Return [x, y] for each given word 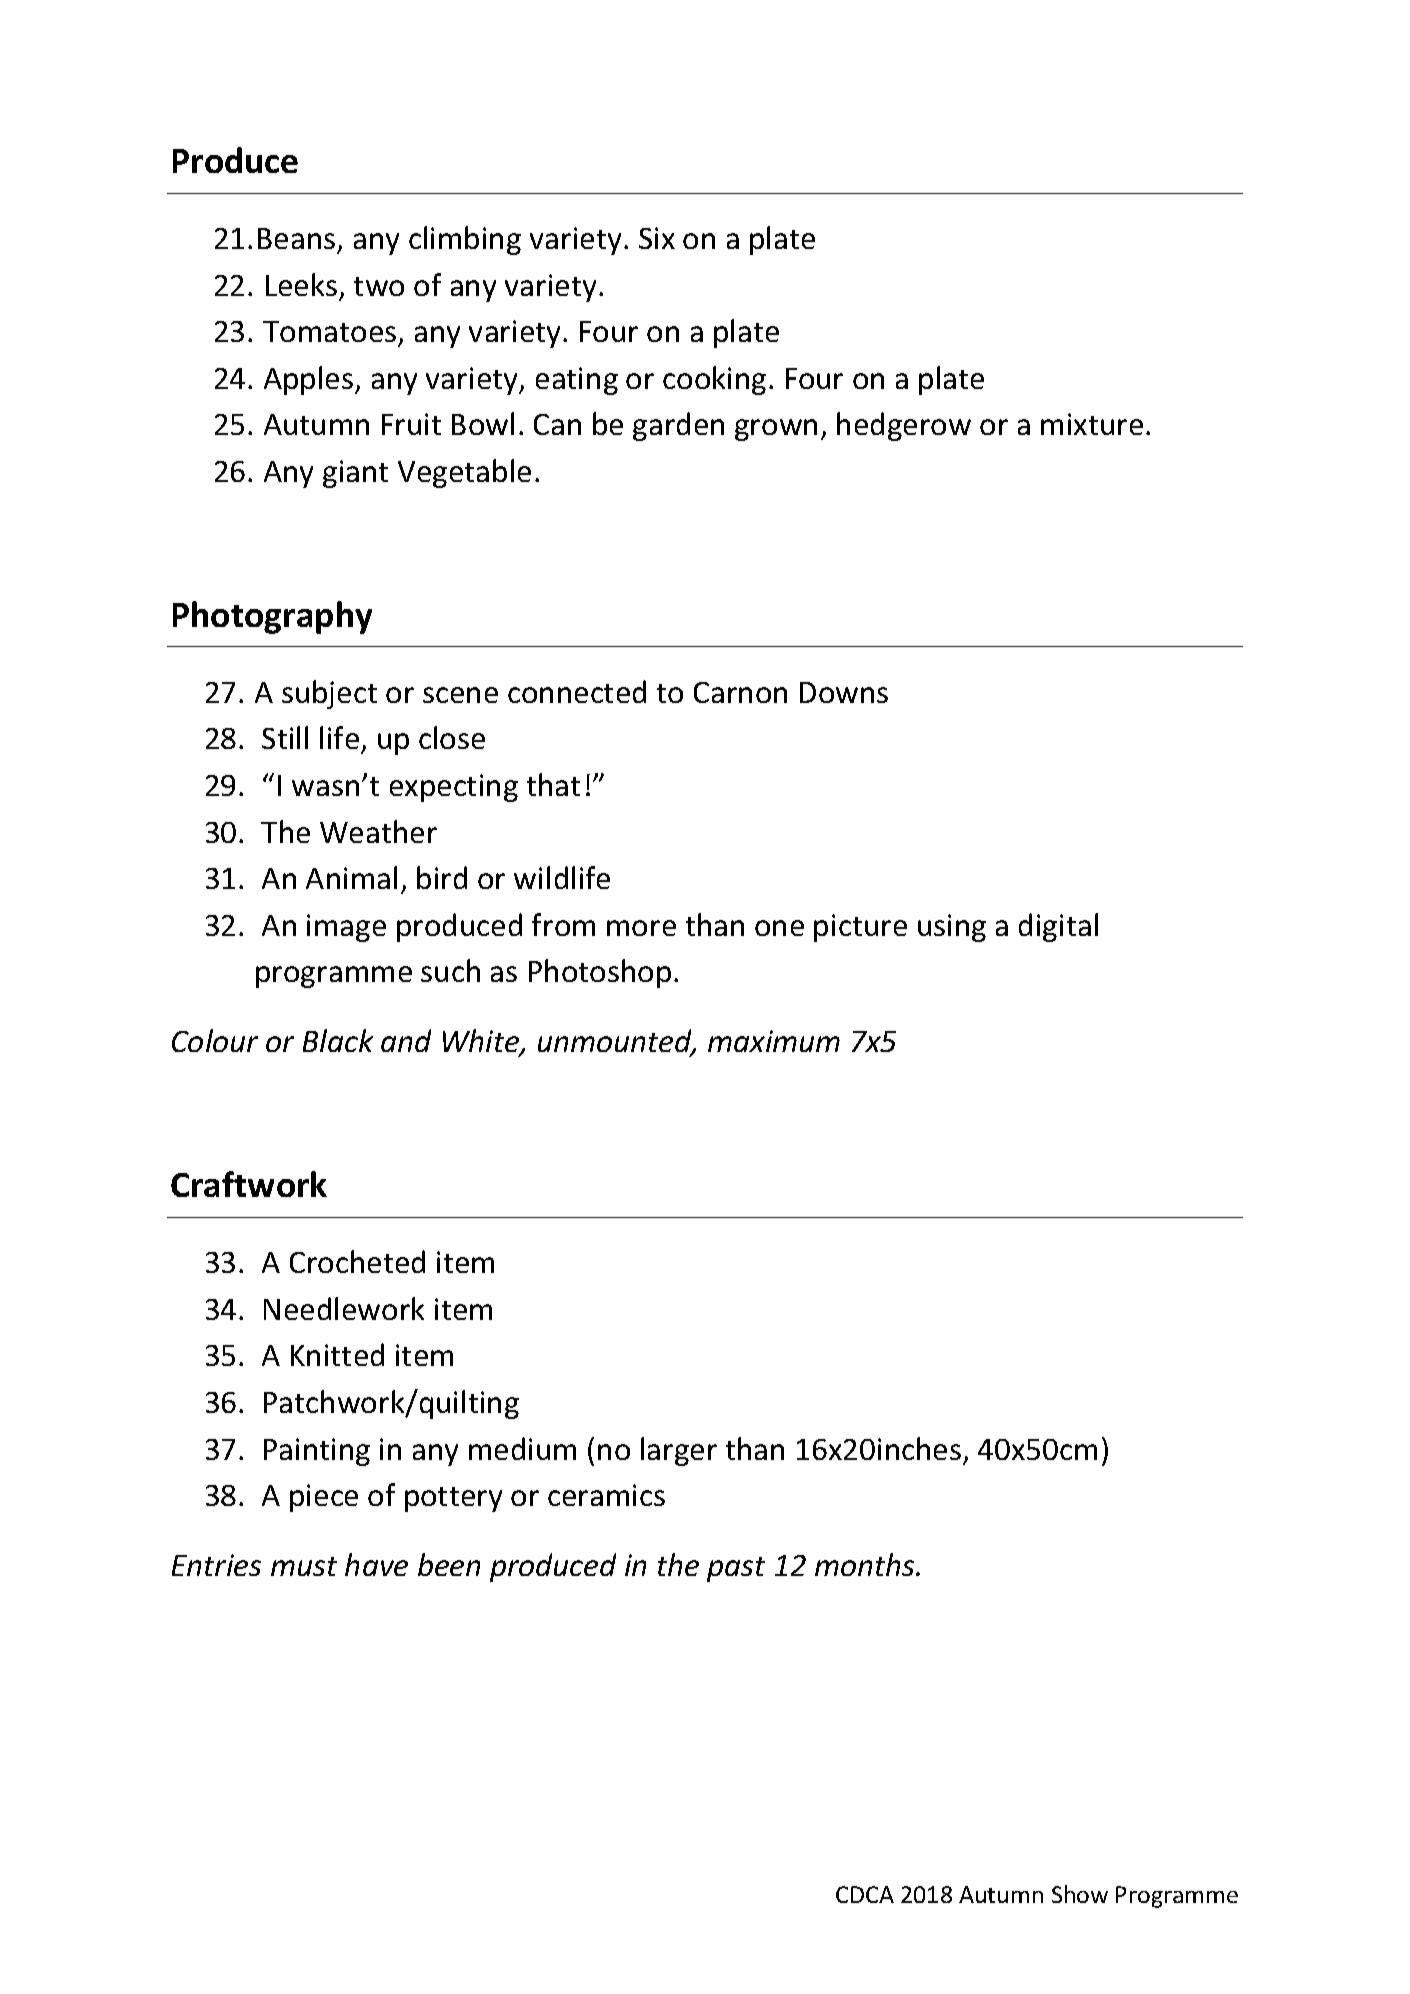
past [736, 1569]
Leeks [301, 284]
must [304, 1566]
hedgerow [904, 426]
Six [657, 238]
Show [1080, 1894]
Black [338, 1040]
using [952, 928]
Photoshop [600, 973]
